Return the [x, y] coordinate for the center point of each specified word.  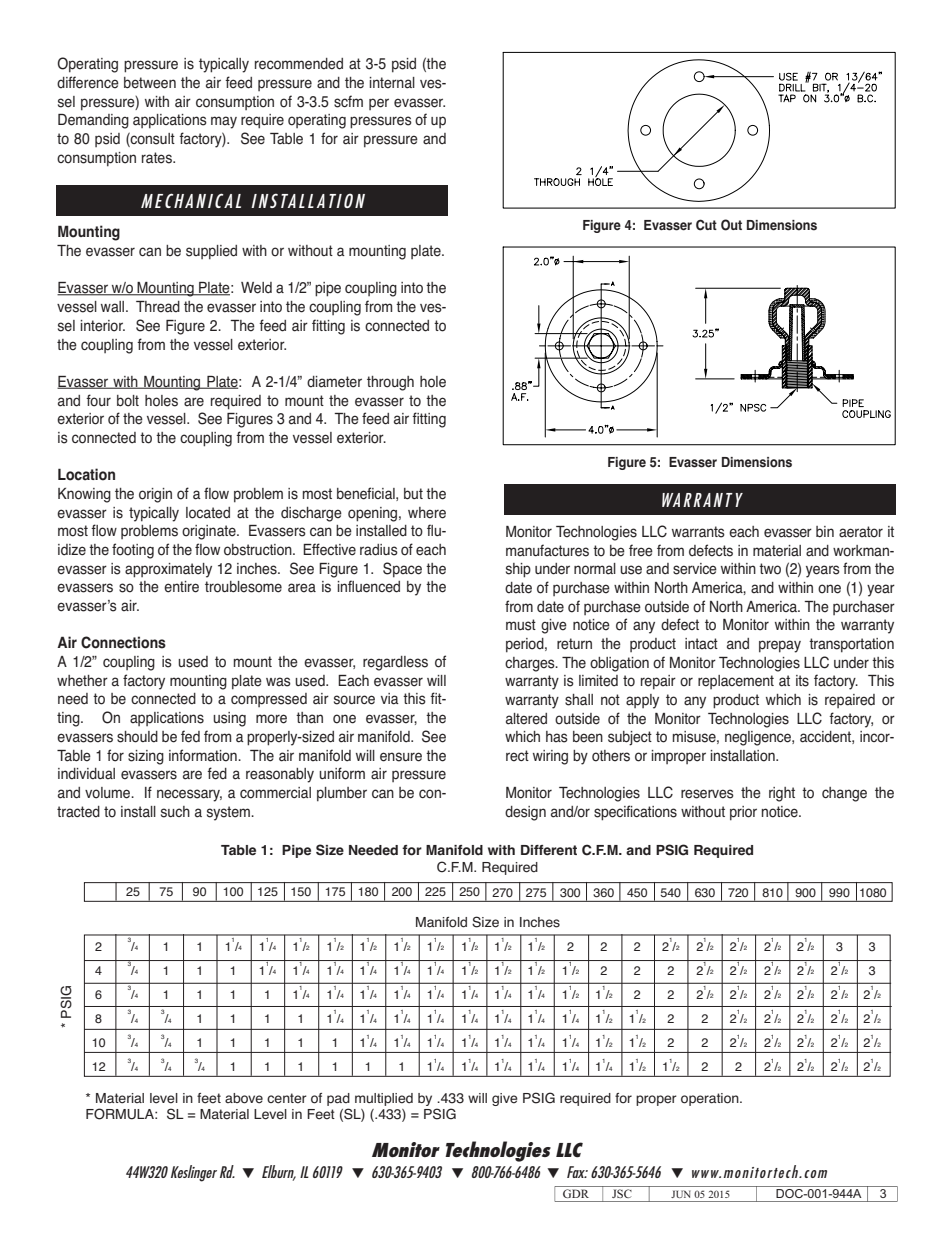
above [244, 1098]
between [150, 83]
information [204, 755]
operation [711, 1099]
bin [825, 532]
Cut [706, 225]
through [390, 383]
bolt [128, 401]
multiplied [384, 1099]
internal [392, 83]
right [782, 794]
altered [526, 719]
